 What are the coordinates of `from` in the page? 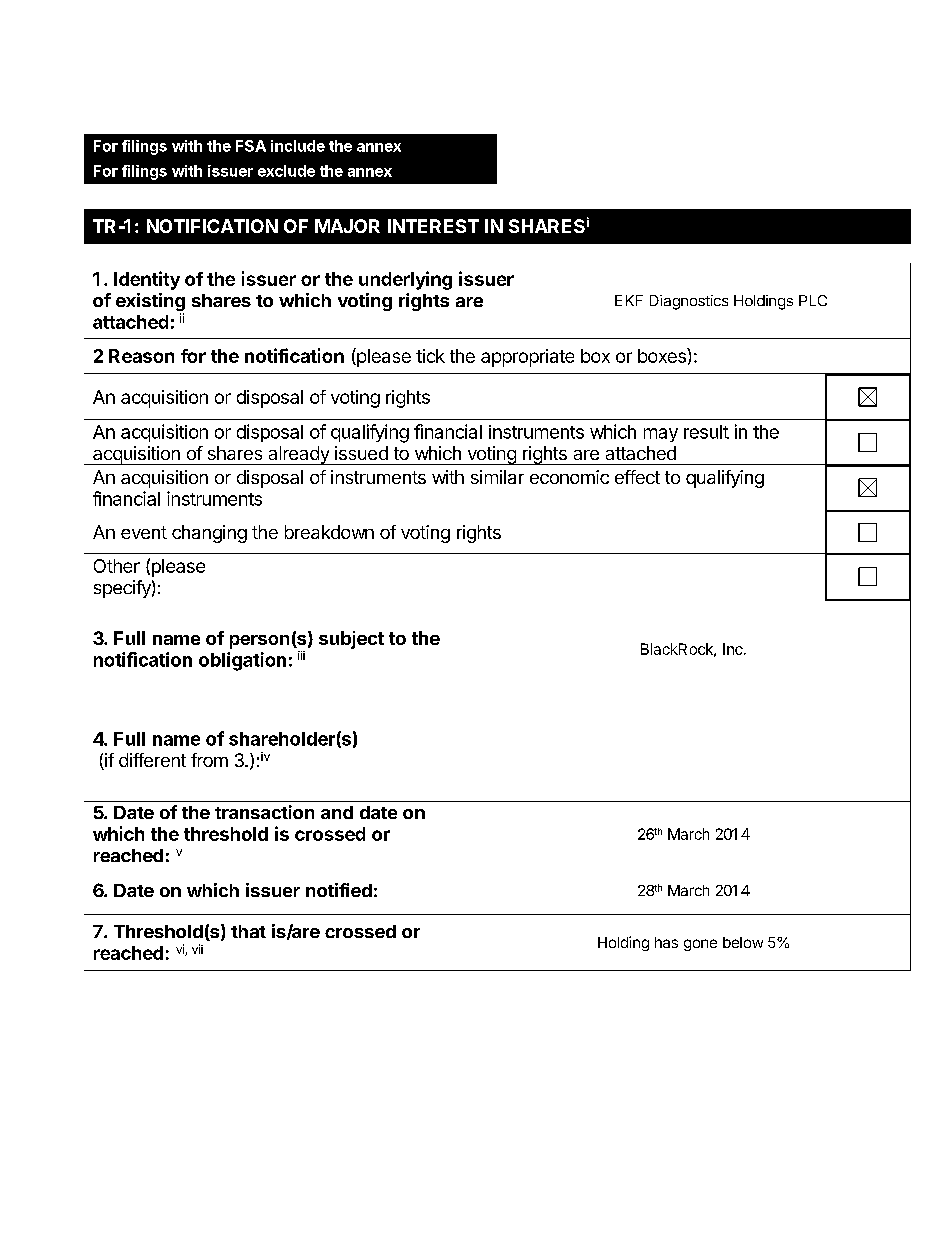 It's located at (209, 760).
